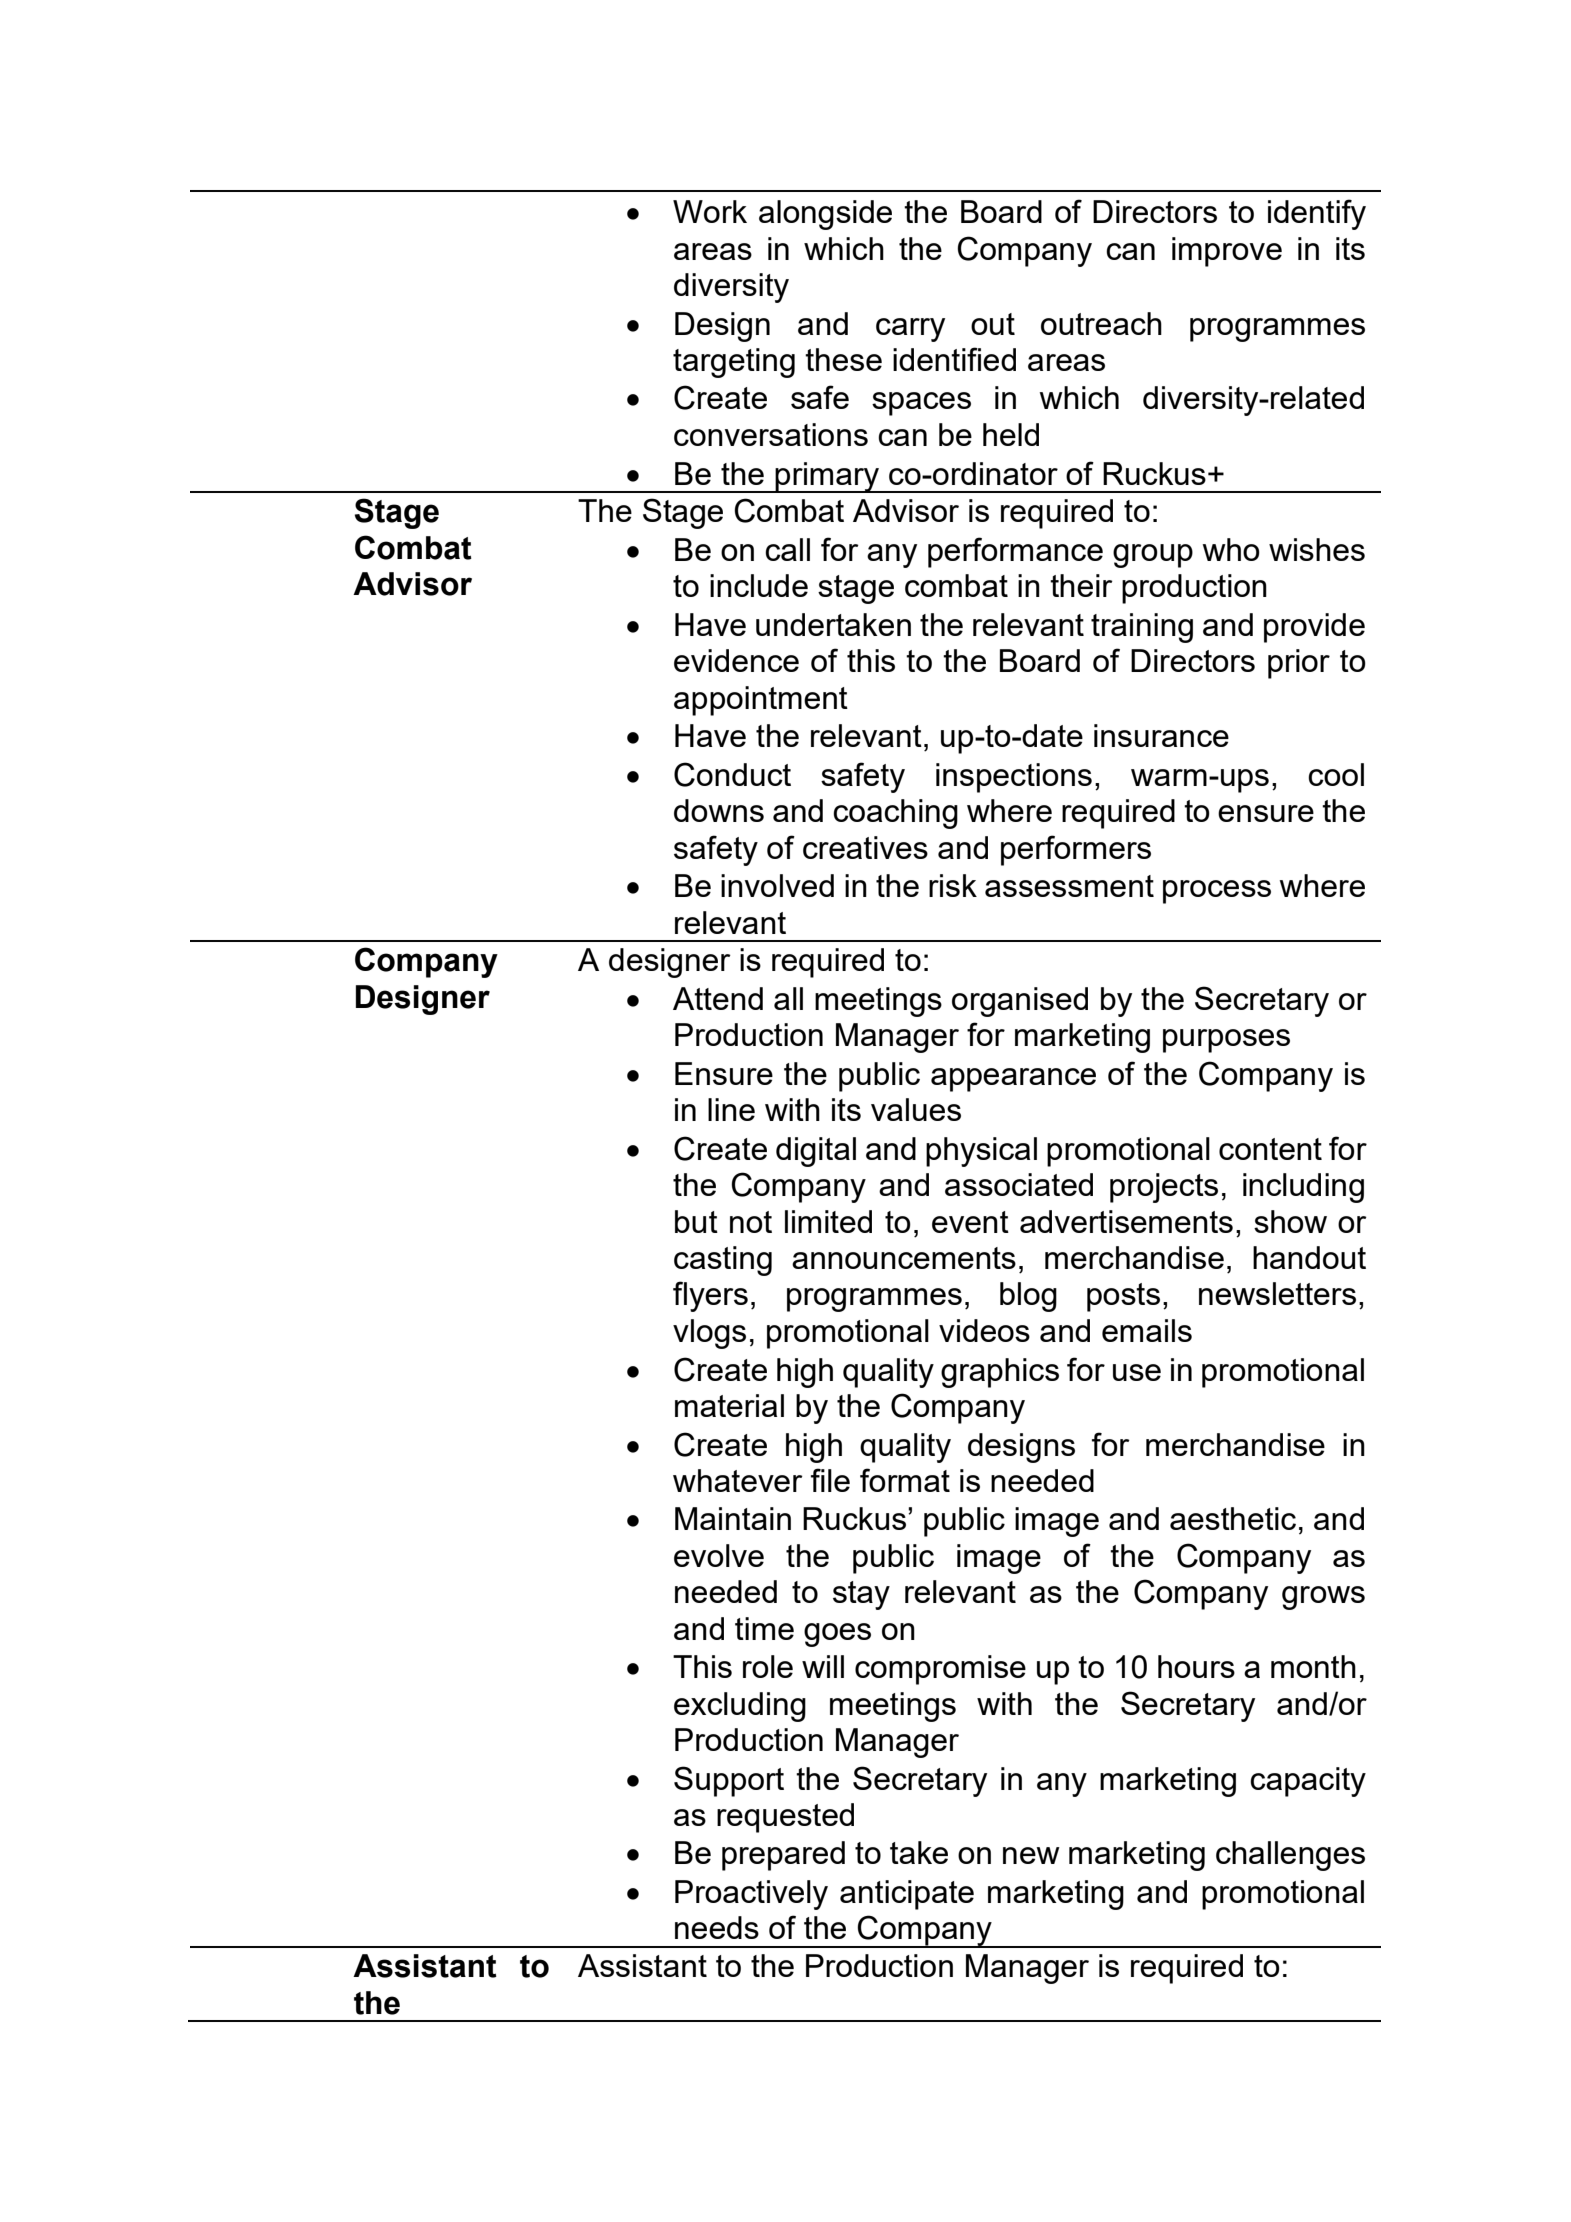  Describe the element at coordinates (1013, 1080) in the screenshot. I see `appearance` at that location.
